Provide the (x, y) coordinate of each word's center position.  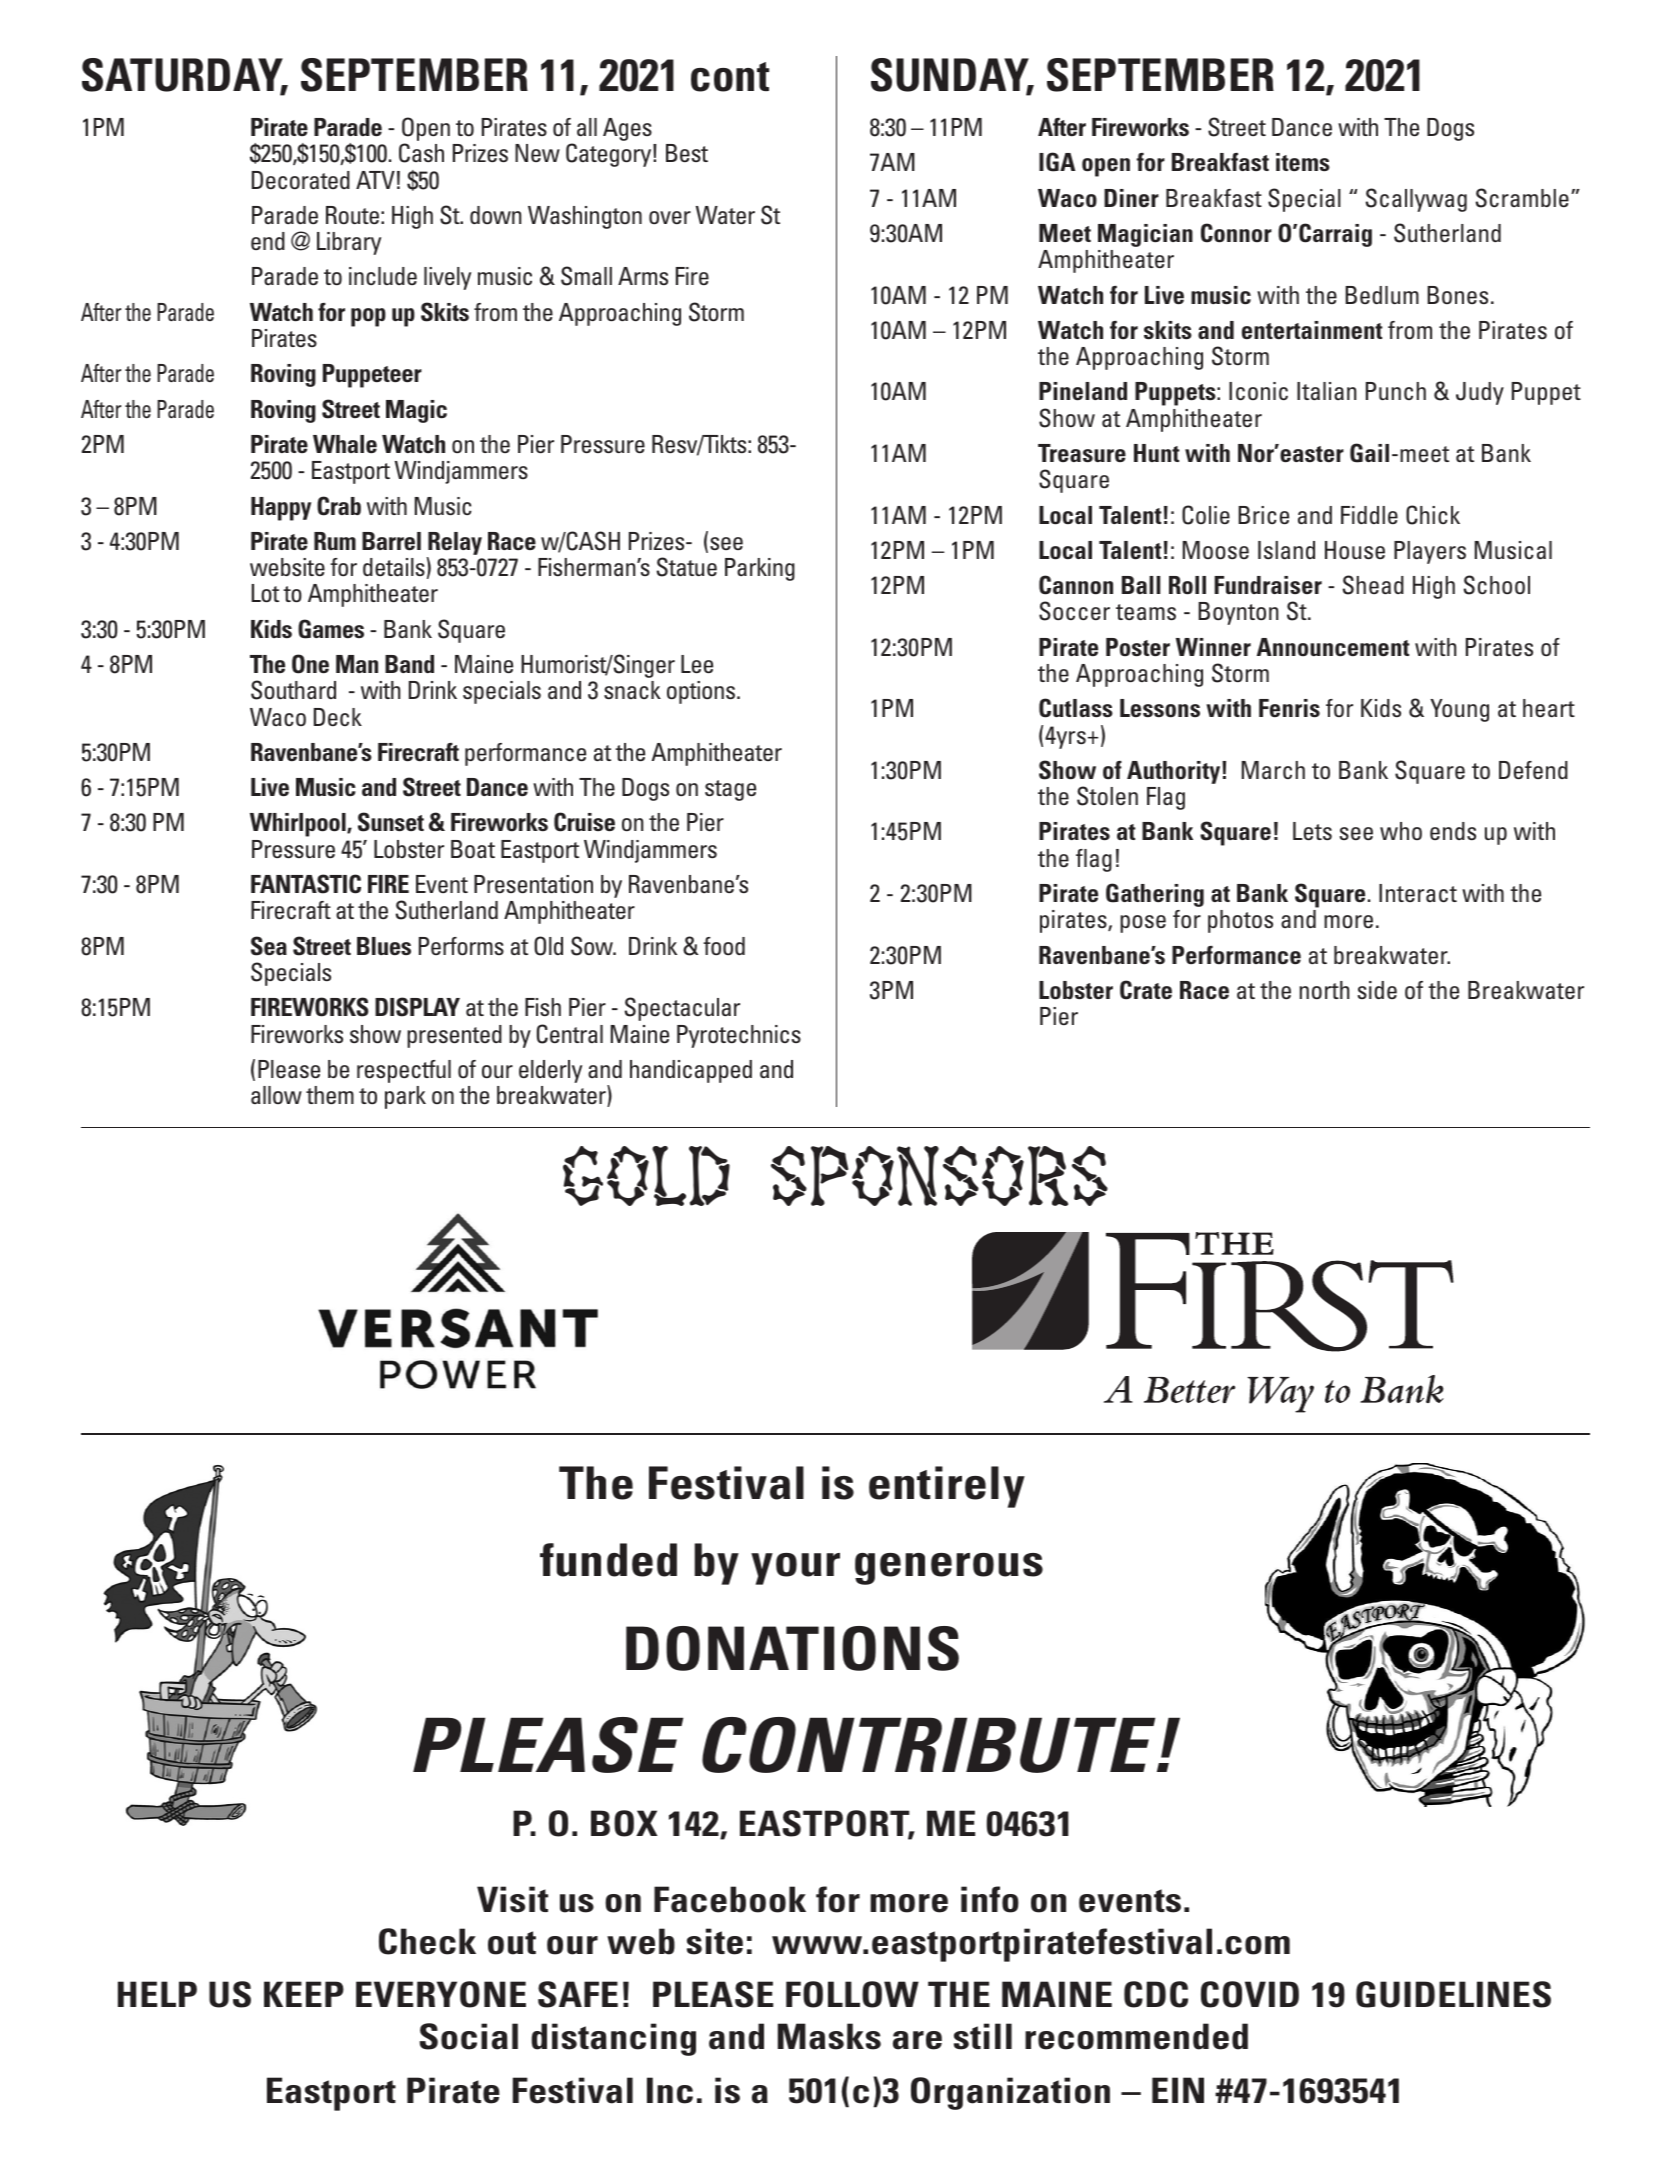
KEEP (304, 1994)
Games (331, 629)
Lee (697, 664)
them (330, 1095)
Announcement (1333, 647)
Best (687, 153)
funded (608, 1560)
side (1377, 990)
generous (949, 1569)
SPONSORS (939, 1176)
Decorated (301, 180)
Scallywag (1416, 200)
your (795, 1569)
